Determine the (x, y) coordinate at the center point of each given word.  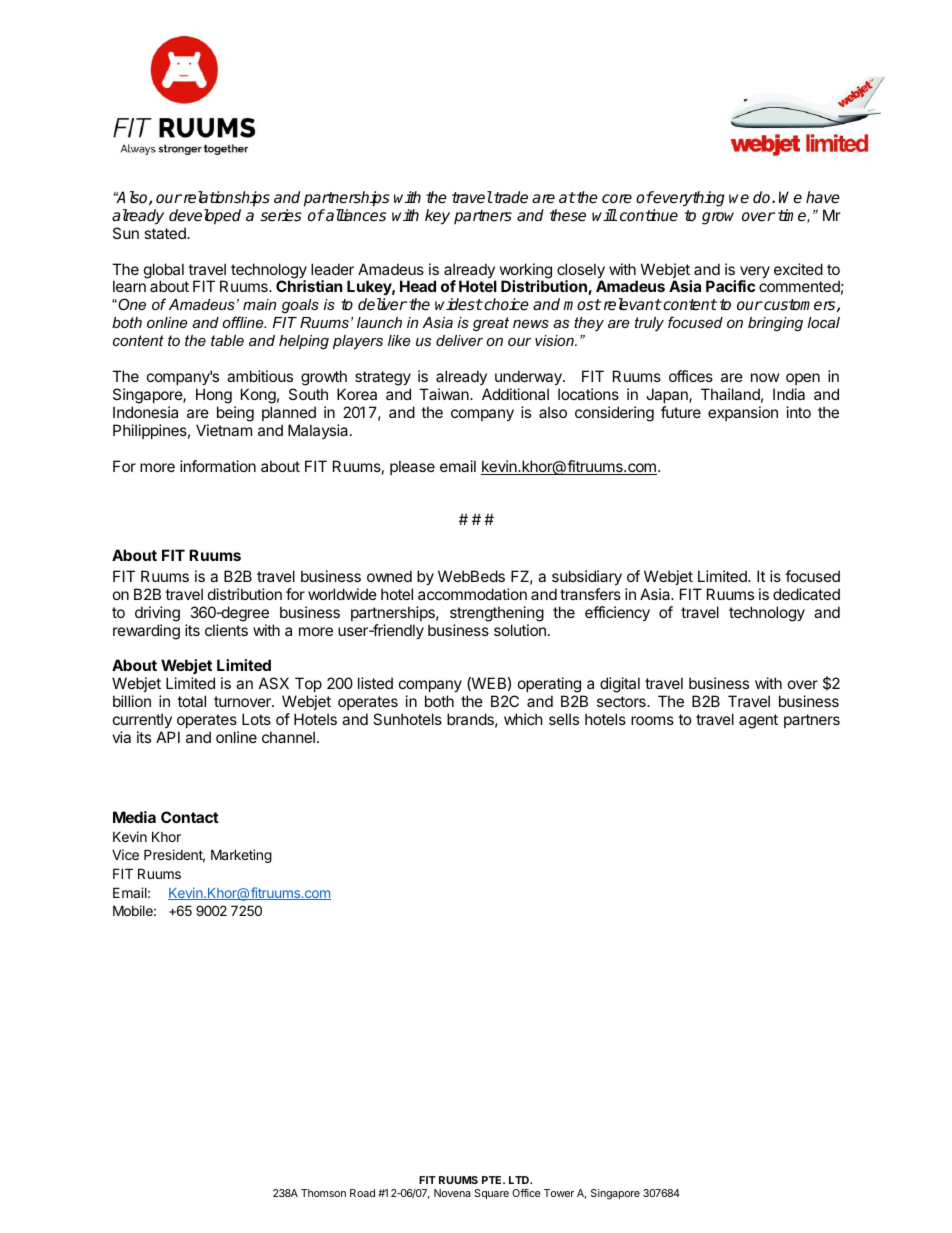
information (218, 466)
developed (205, 217)
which (523, 719)
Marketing (241, 856)
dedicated (806, 594)
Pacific (730, 286)
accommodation (472, 594)
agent (758, 721)
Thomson (323, 1193)
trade (510, 197)
